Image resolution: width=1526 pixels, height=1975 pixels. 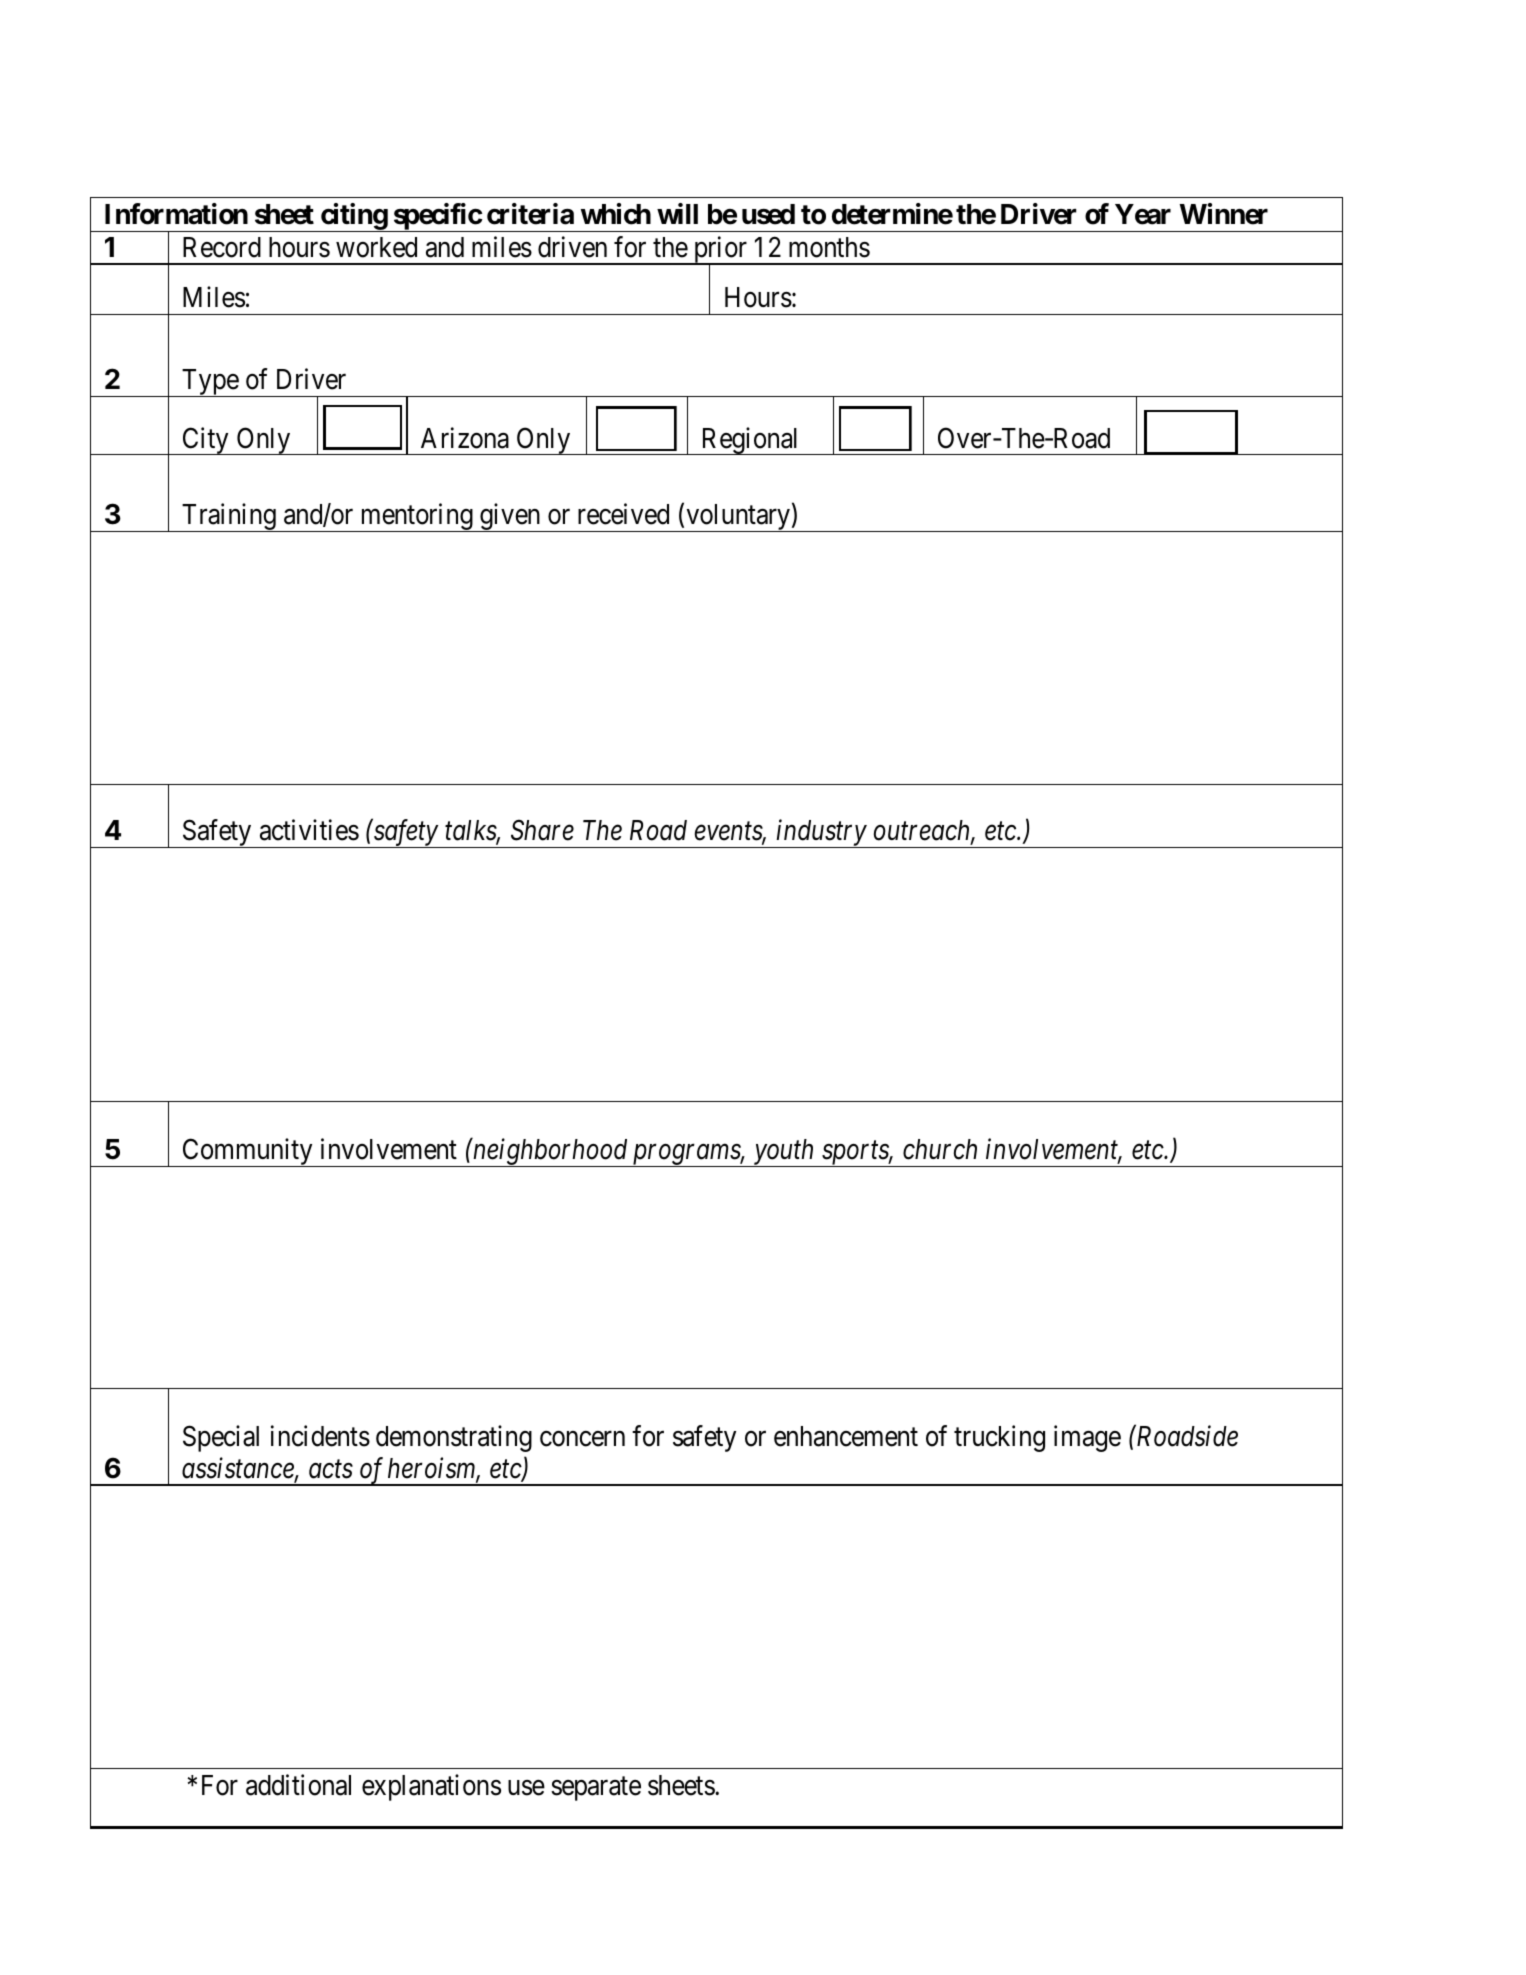 I want to click on Year, so click(x=1143, y=214).
